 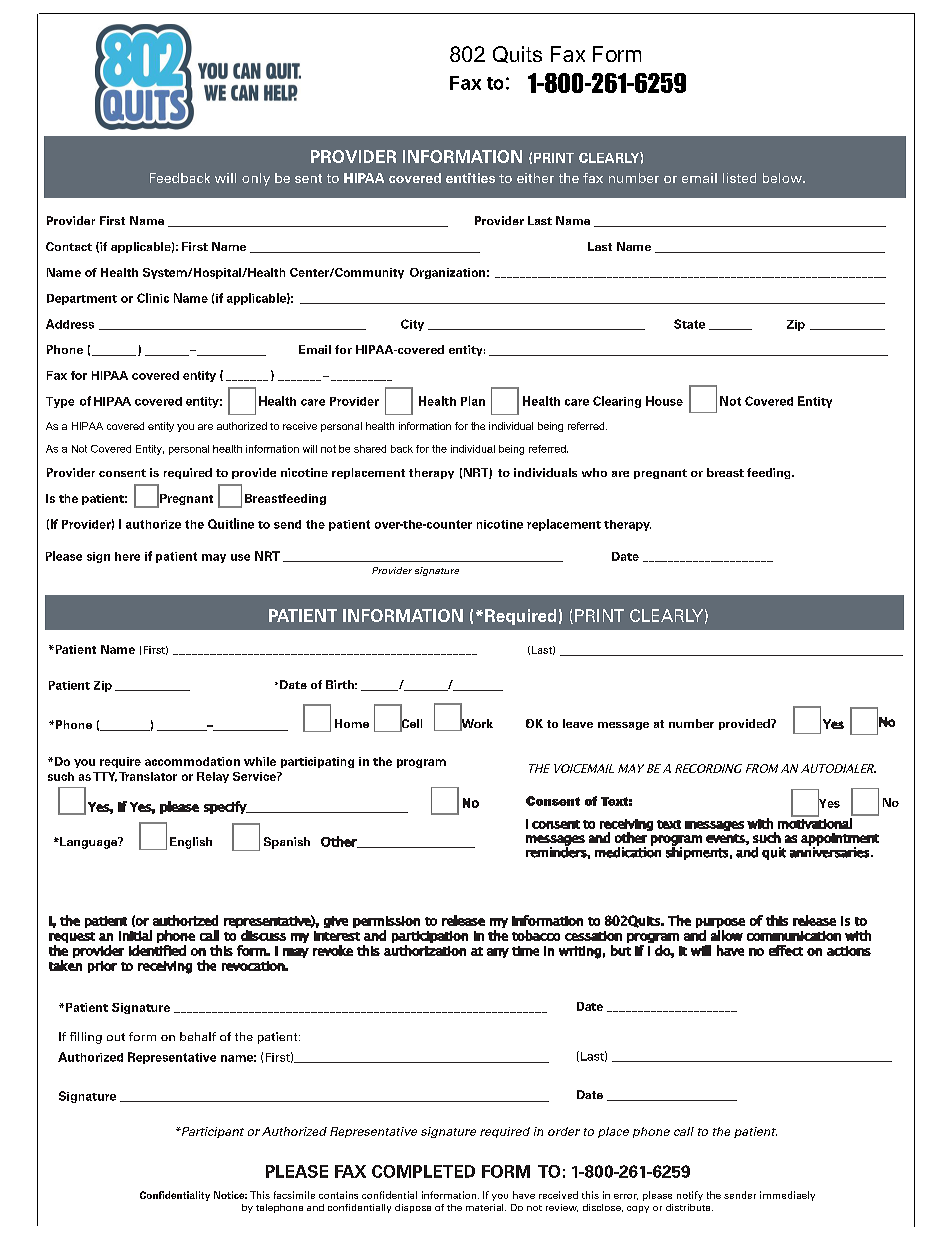 What do you see at coordinates (127, 556) in the image?
I see `here` at bounding box center [127, 556].
